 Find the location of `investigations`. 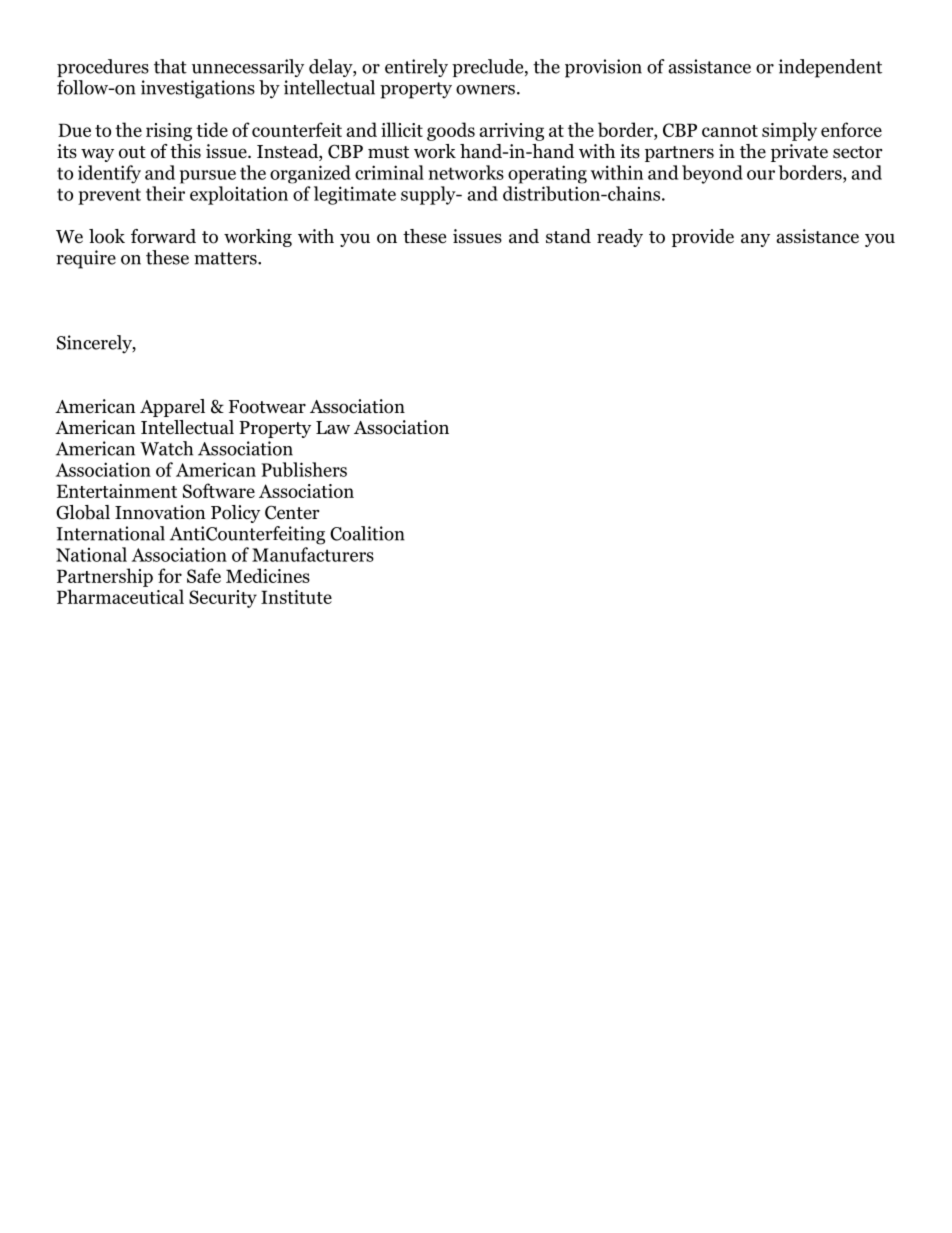

investigations is located at coordinates (198, 89).
